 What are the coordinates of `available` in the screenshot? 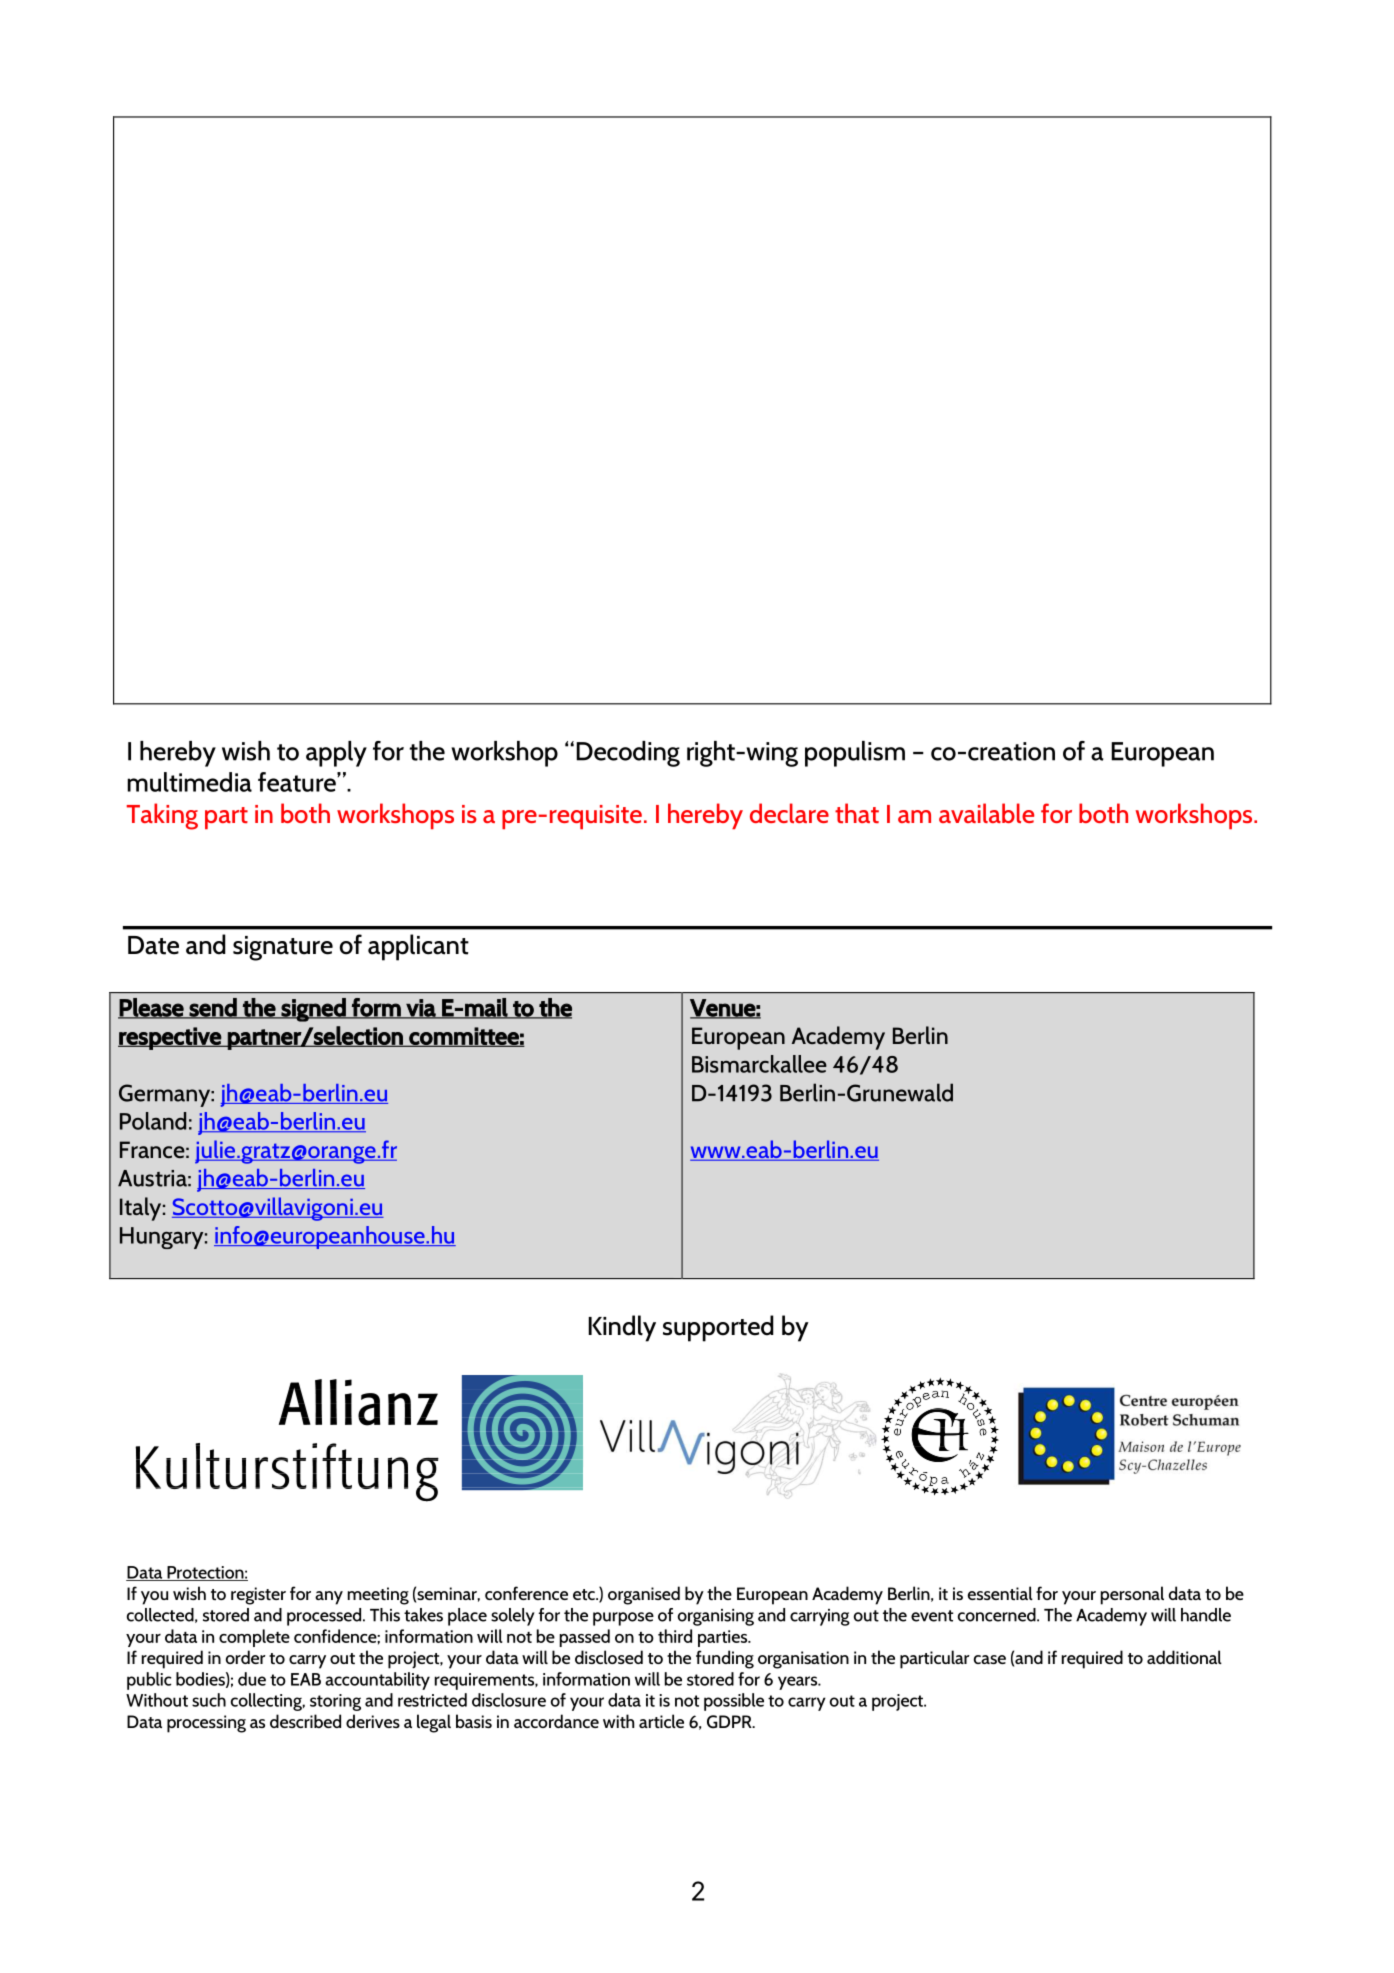 It's located at (986, 813).
